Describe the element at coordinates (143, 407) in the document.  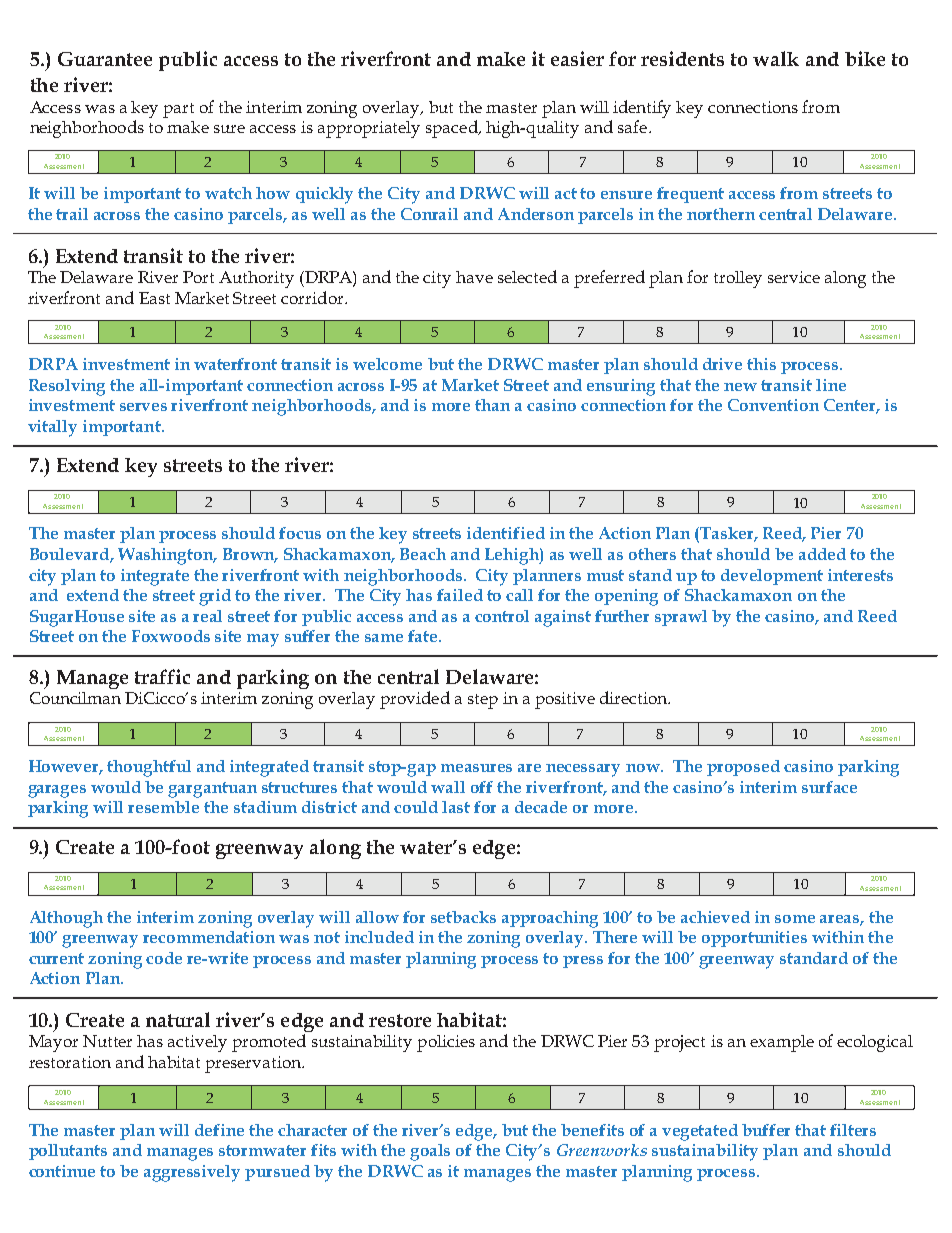
I see `serves` at that location.
